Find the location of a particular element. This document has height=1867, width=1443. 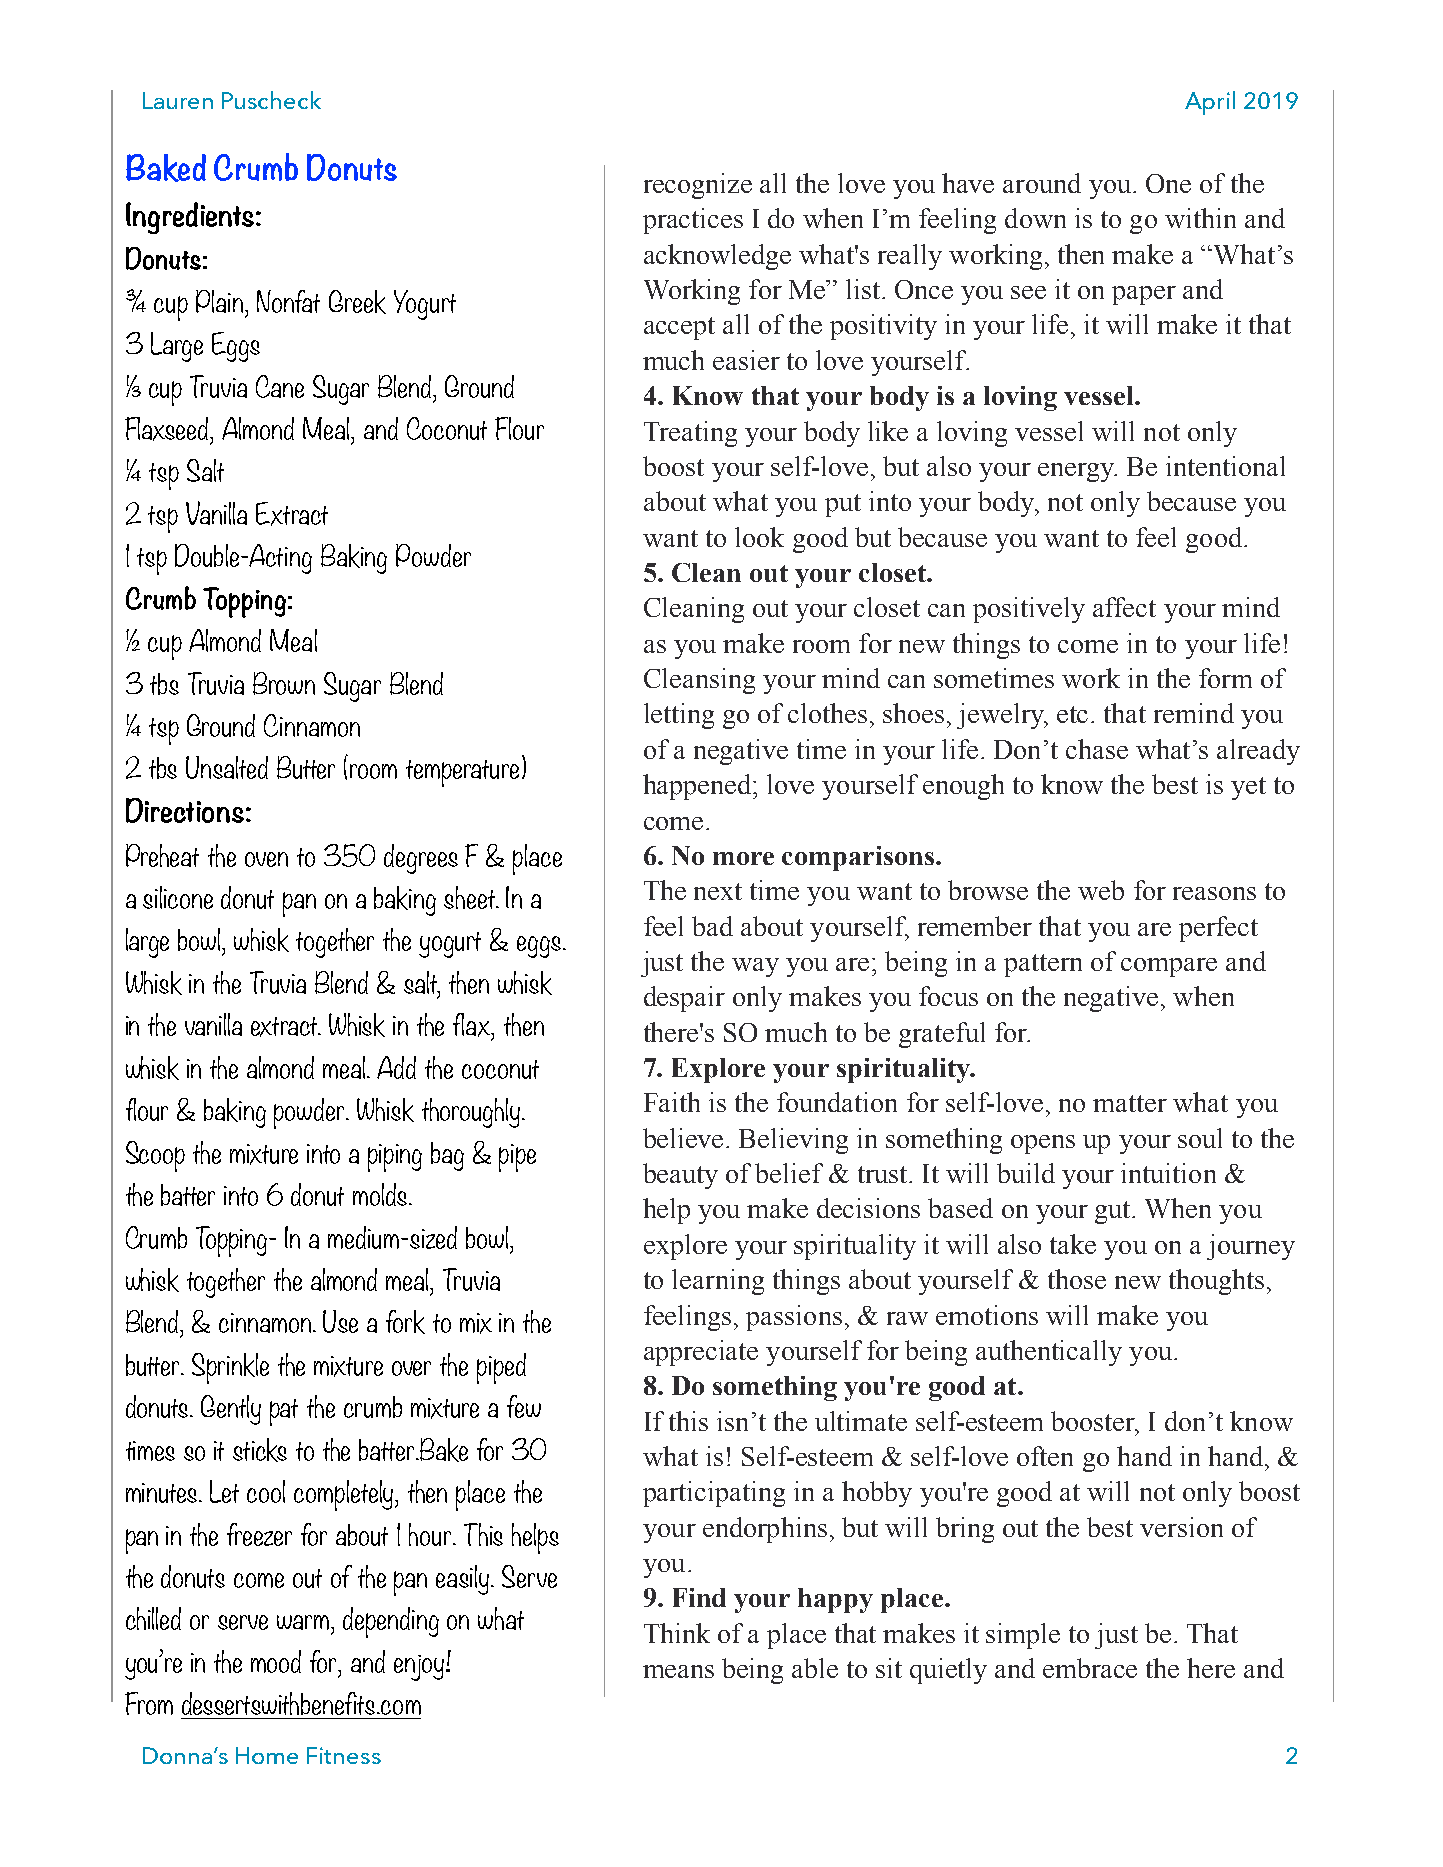

recognize is located at coordinates (698, 186).
